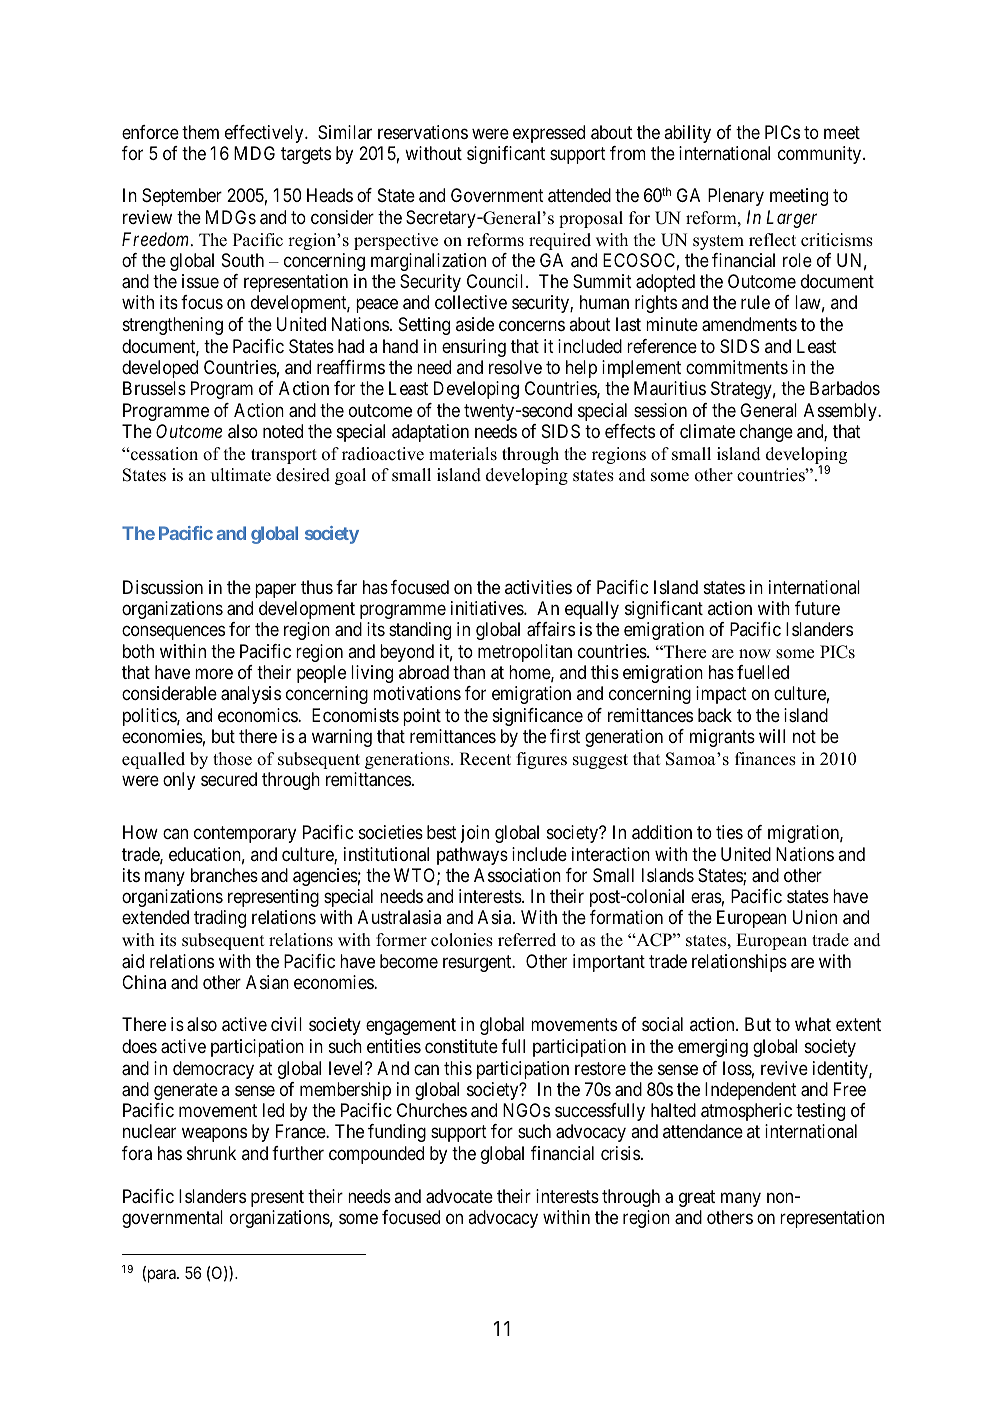 This screenshot has height=1424, width=1007. Describe the element at coordinates (283, 431) in the screenshot. I see `noted` at that location.
